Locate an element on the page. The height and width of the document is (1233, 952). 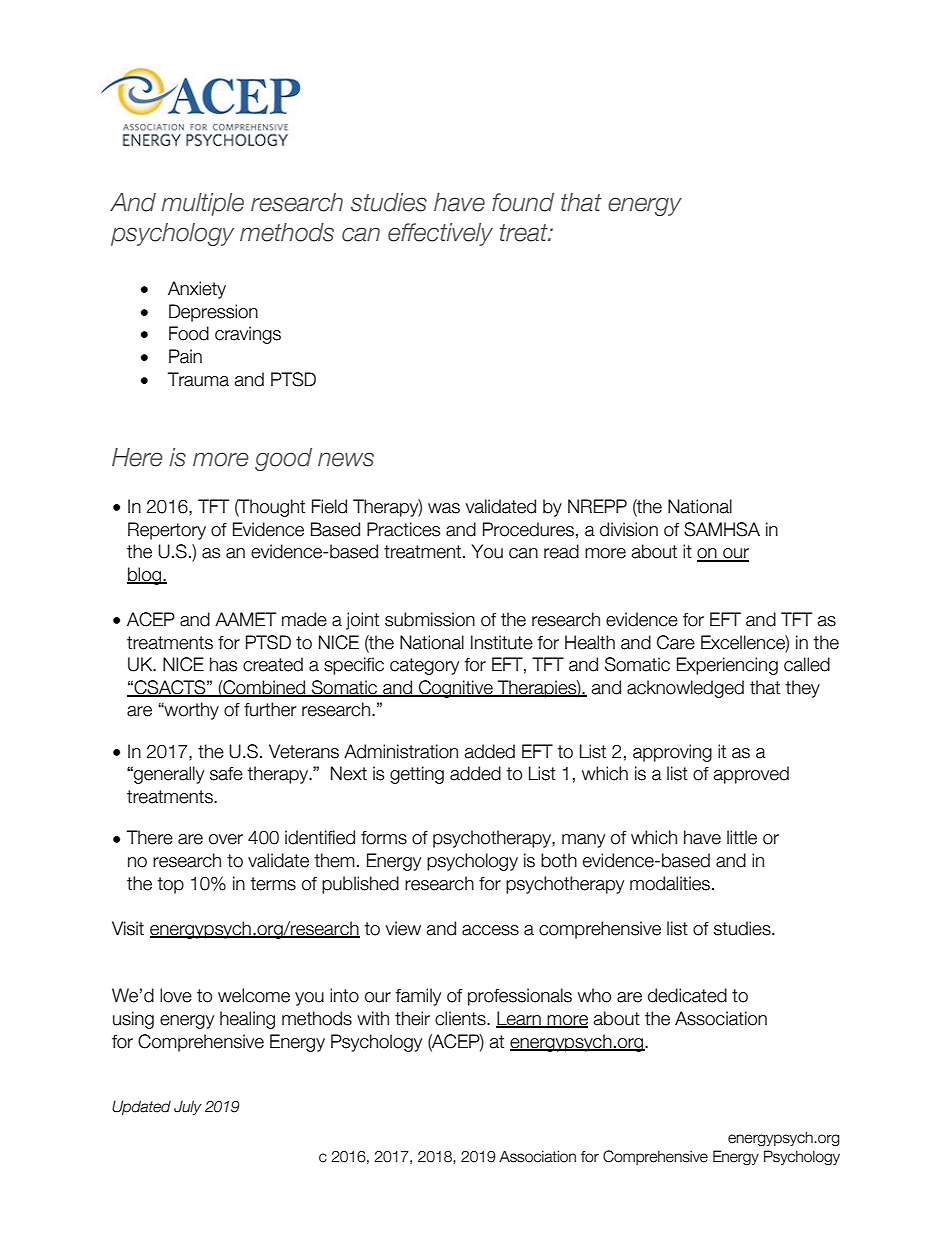
Repertory is located at coordinates (167, 531).
